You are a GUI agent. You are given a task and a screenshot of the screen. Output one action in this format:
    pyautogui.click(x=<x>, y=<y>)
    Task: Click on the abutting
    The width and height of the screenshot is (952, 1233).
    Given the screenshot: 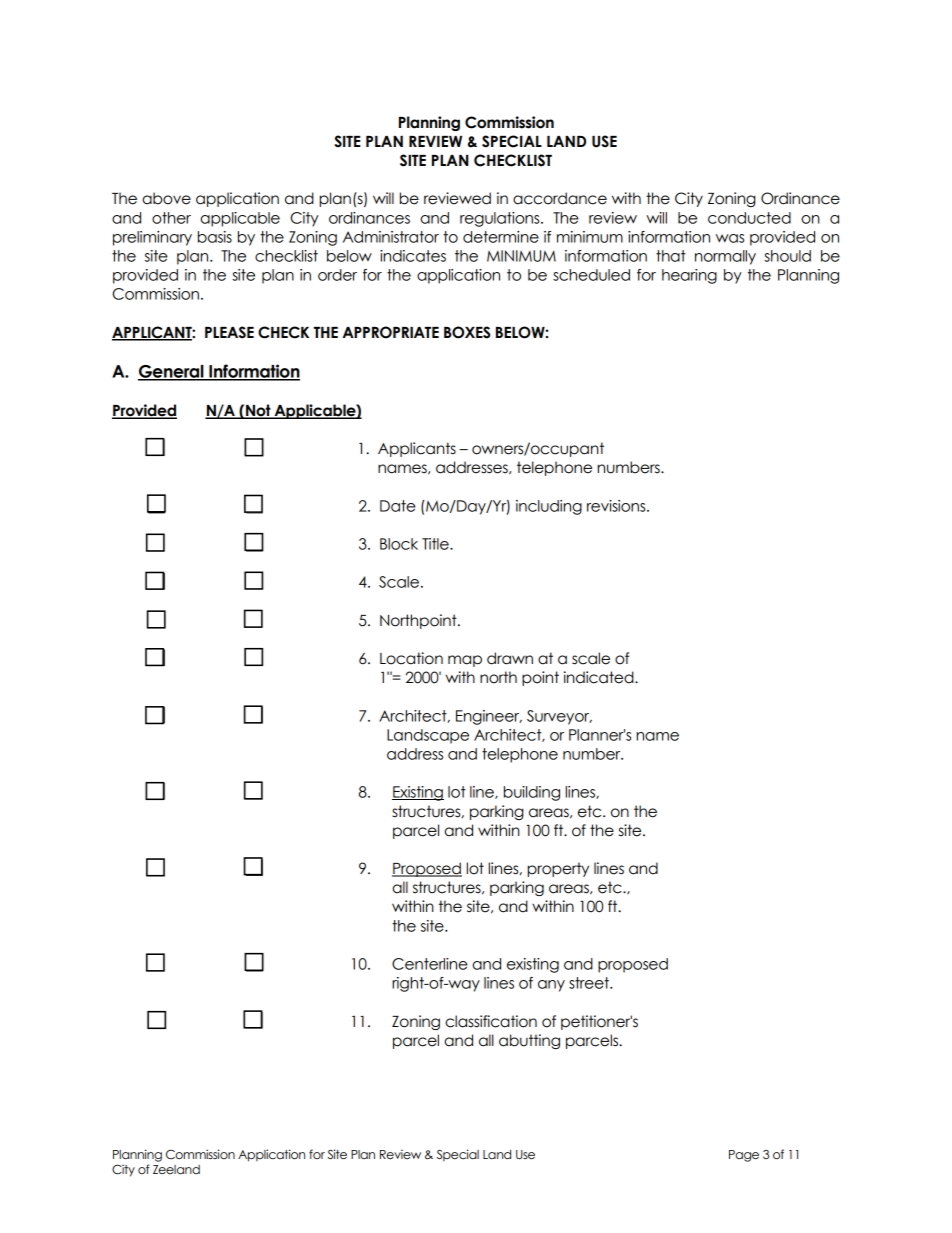 What is the action you would take?
    pyautogui.click(x=529, y=1041)
